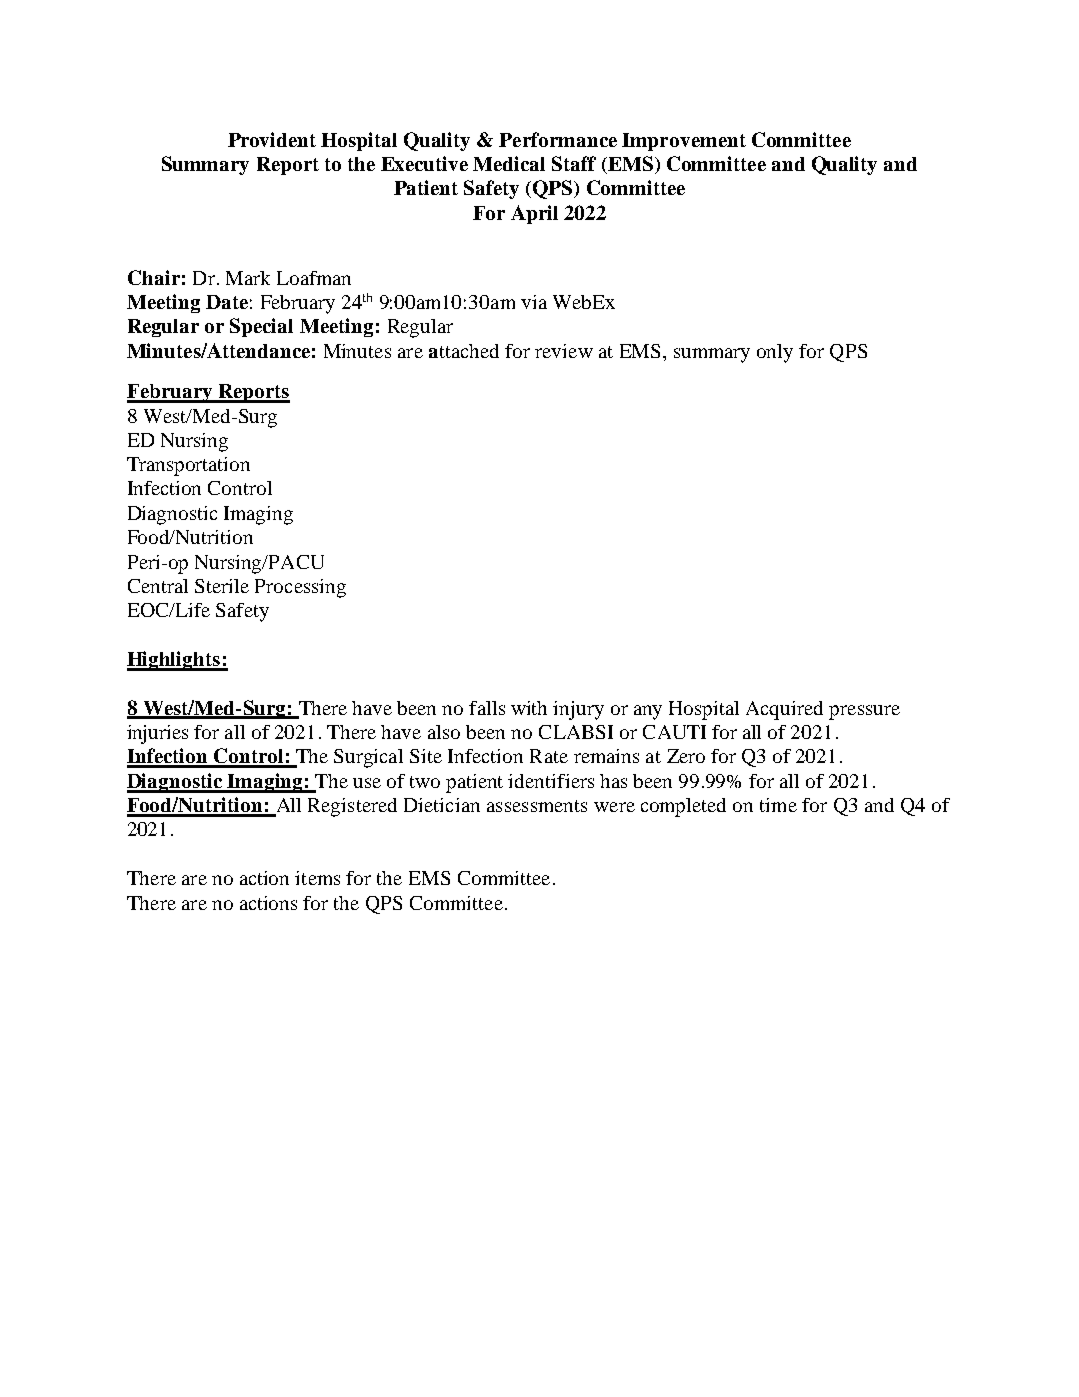 The width and height of the document is (1079, 1397). Describe the element at coordinates (529, 708) in the document. I see `with` at that location.
